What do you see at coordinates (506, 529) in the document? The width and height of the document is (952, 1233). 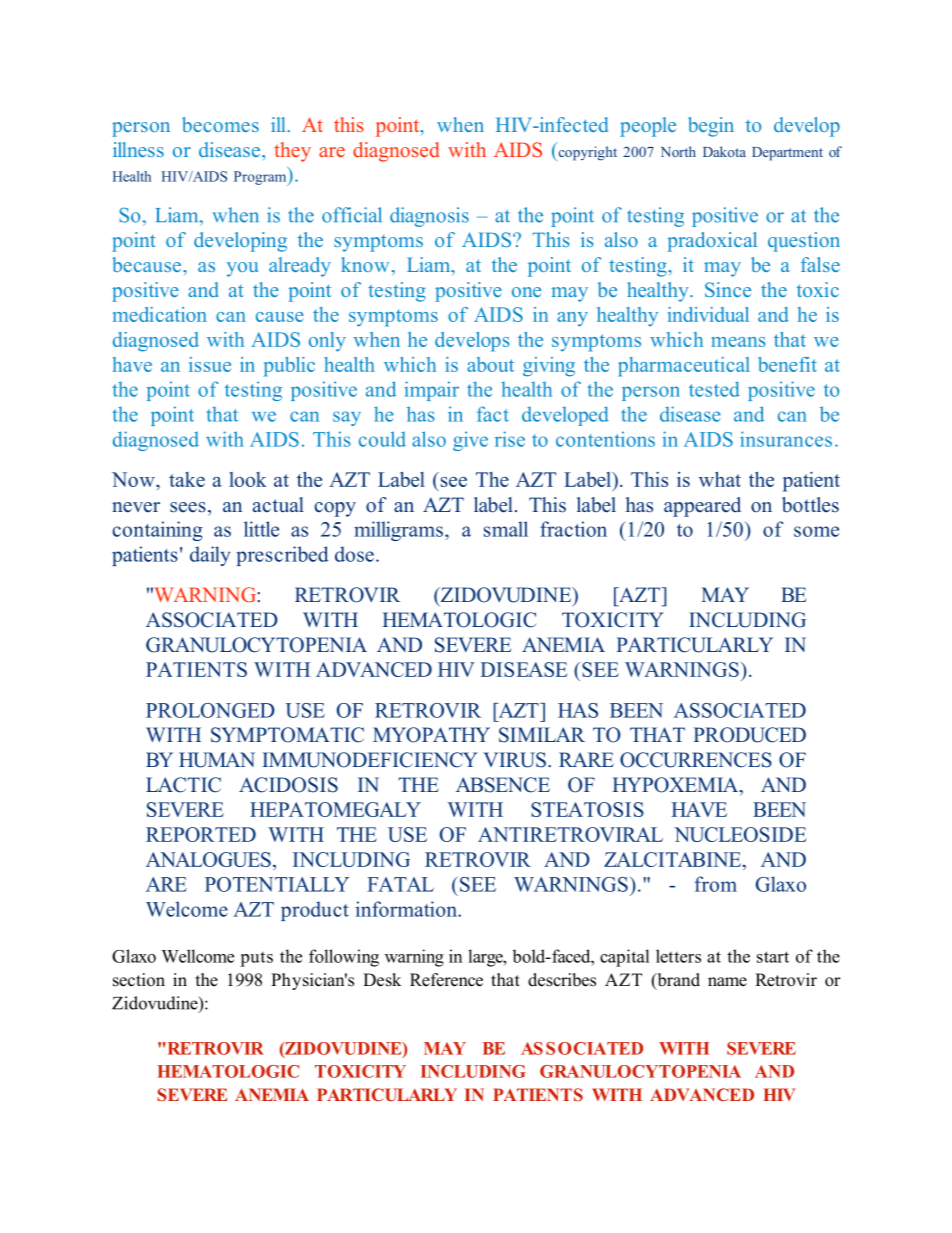 I see `small` at bounding box center [506, 529].
